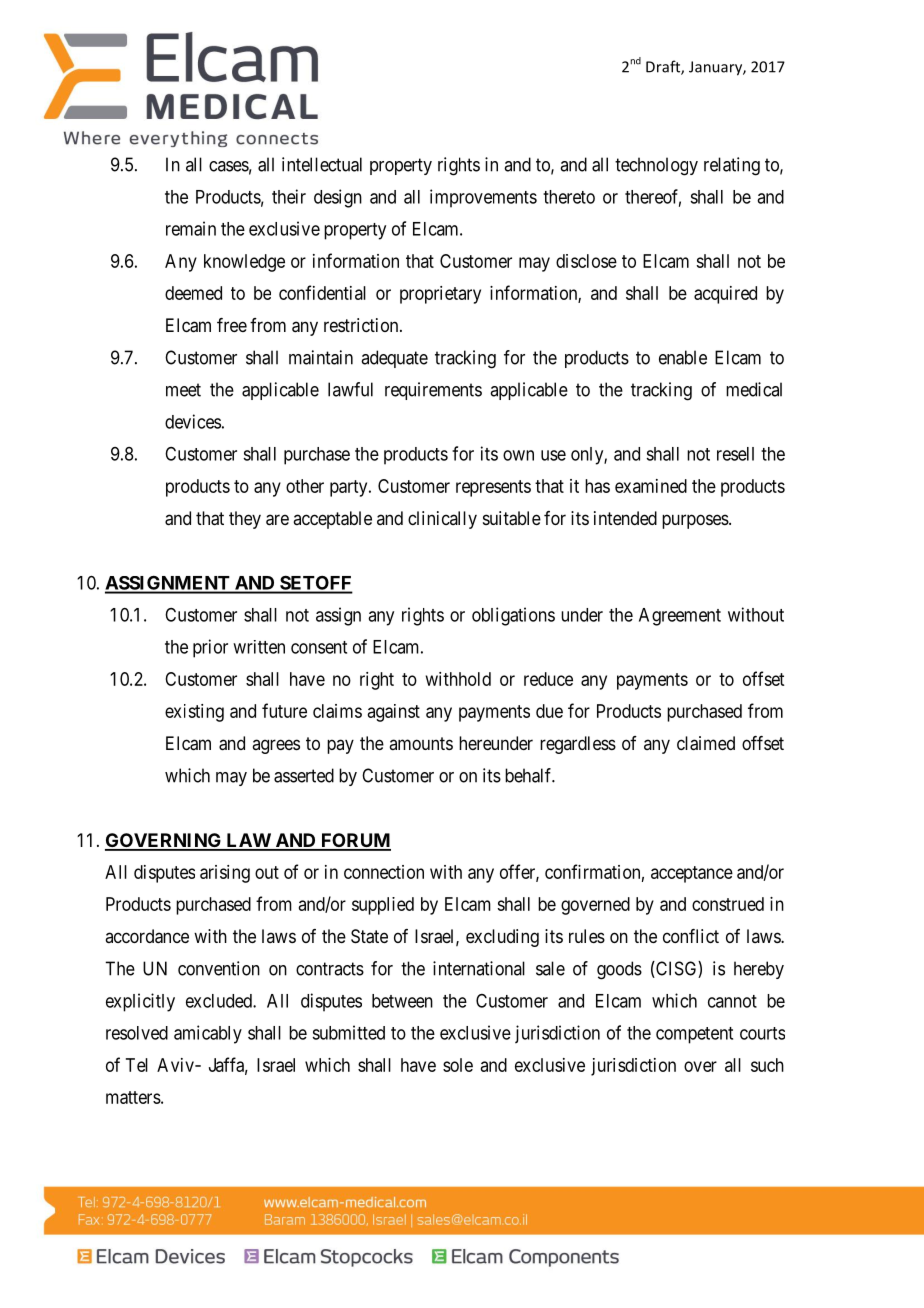 This image has height=1308, width=924. I want to click on improvements, so click(483, 198).
